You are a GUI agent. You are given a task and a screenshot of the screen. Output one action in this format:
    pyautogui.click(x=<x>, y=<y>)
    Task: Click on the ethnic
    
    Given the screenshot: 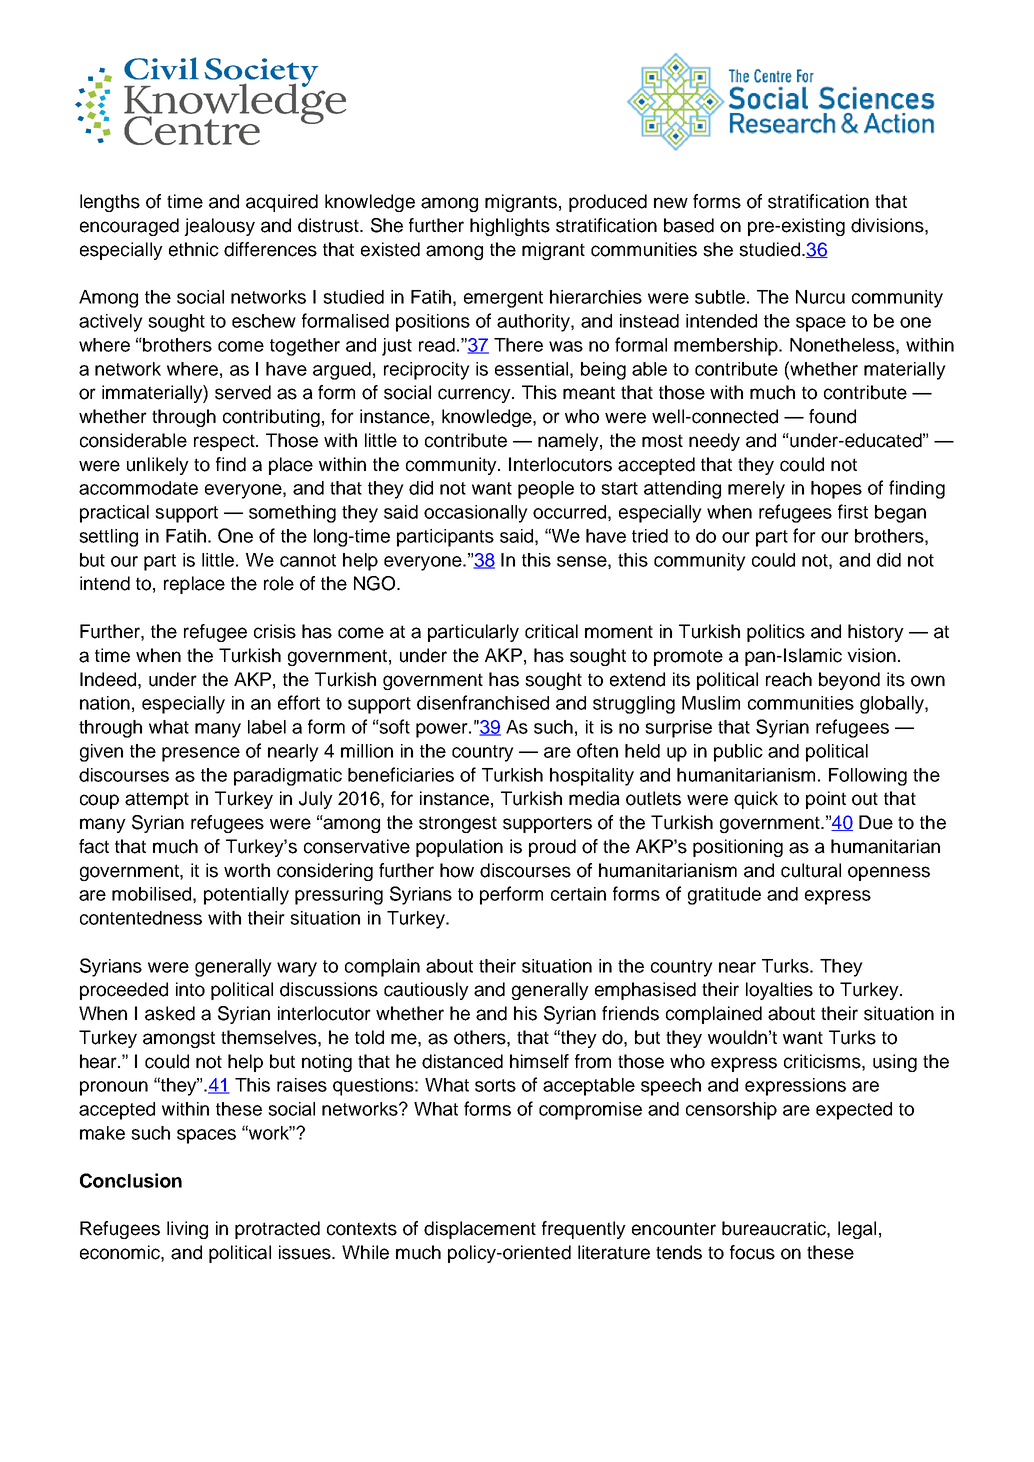 What is the action you would take?
    pyautogui.click(x=194, y=249)
